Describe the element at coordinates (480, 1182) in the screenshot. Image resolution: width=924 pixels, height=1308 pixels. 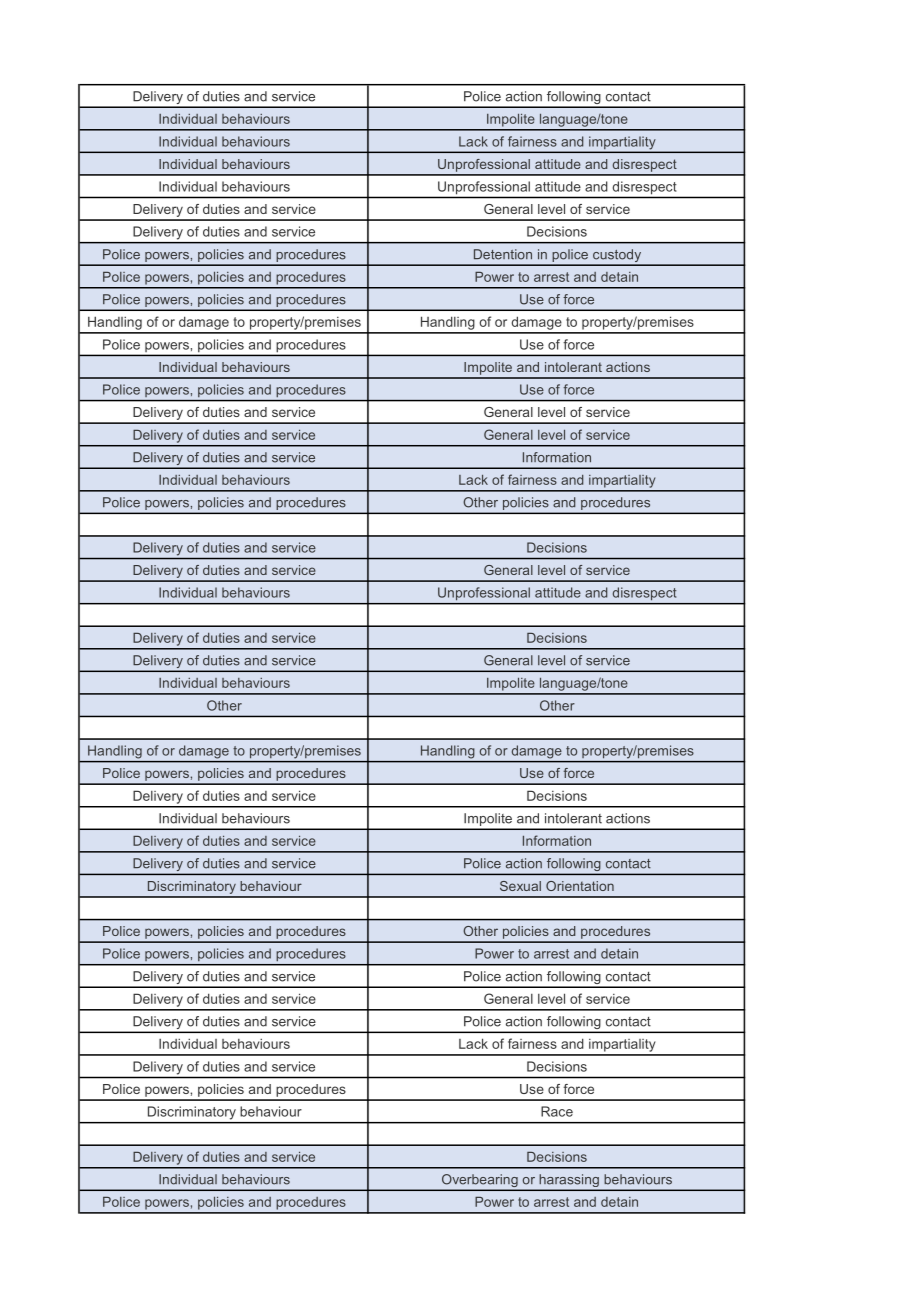
I see `Overbearing` at that location.
